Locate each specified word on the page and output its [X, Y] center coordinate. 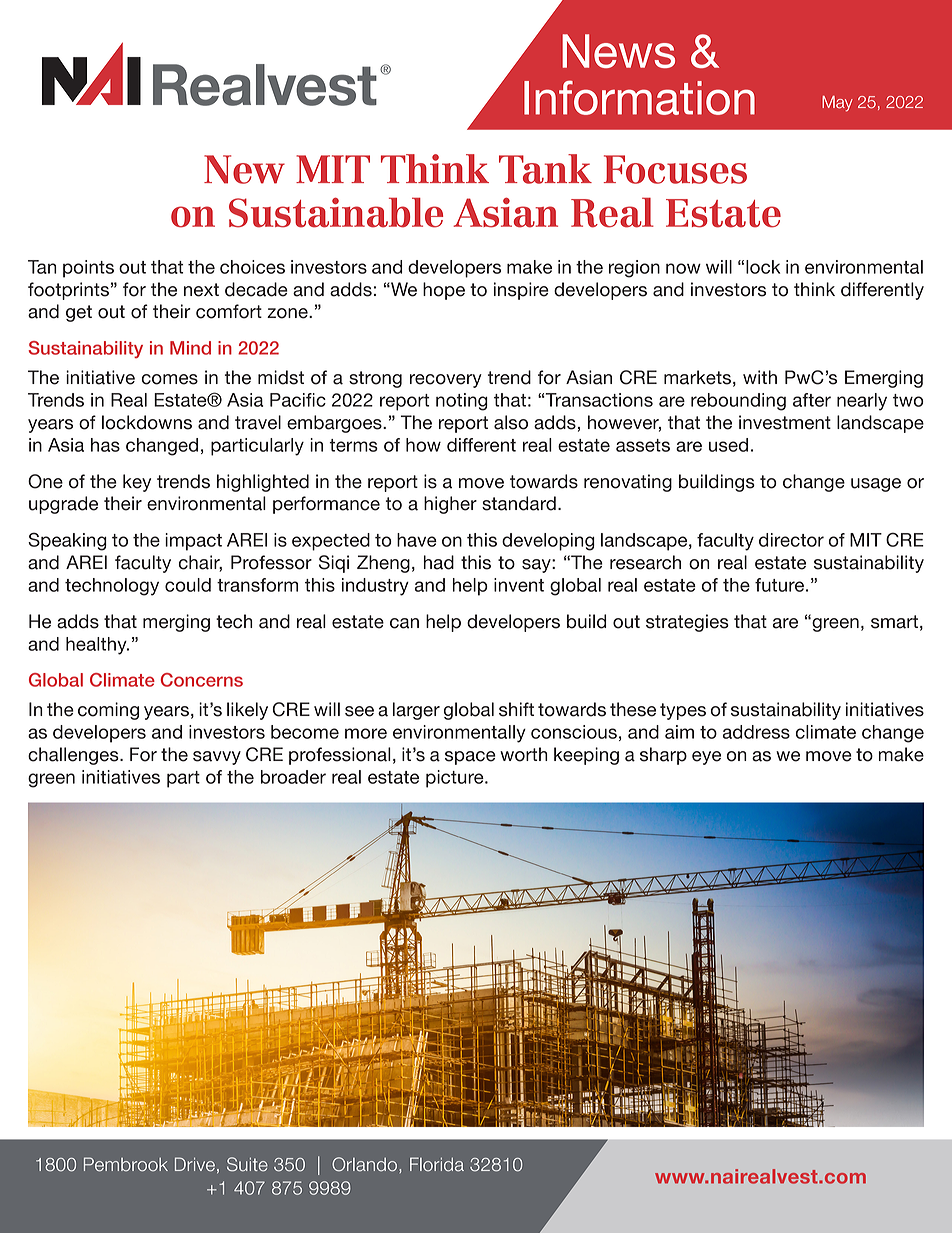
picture [456, 779]
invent [519, 585]
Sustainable [336, 212]
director [791, 540]
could [188, 585]
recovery [446, 381]
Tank [545, 169]
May [837, 104]
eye [706, 758]
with [760, 377]
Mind [190, 348]
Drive [195, 1164]
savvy [217, 758]
